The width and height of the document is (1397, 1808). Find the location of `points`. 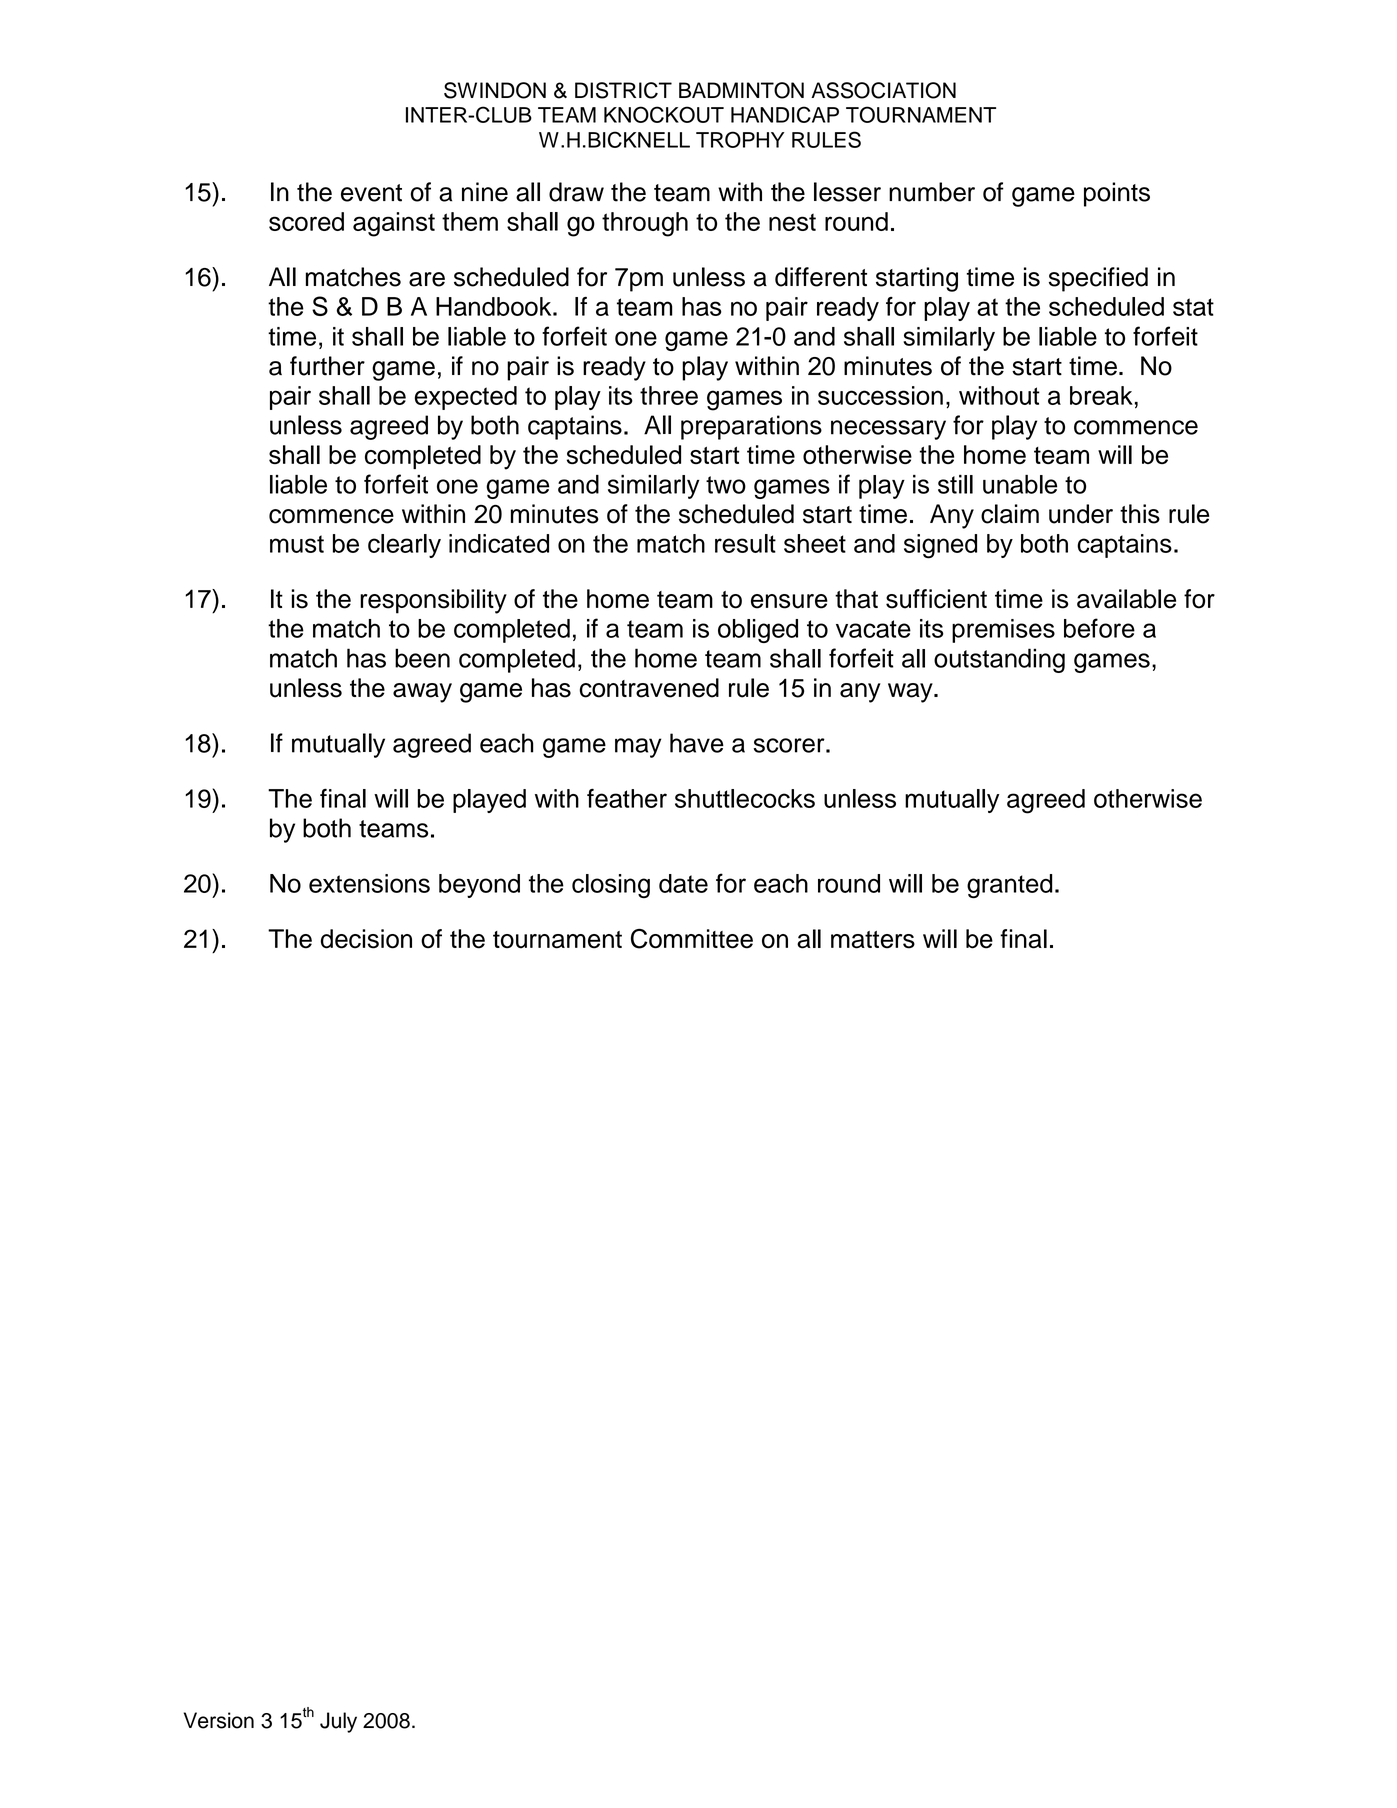

points is located at coordinates (1117, 194).
